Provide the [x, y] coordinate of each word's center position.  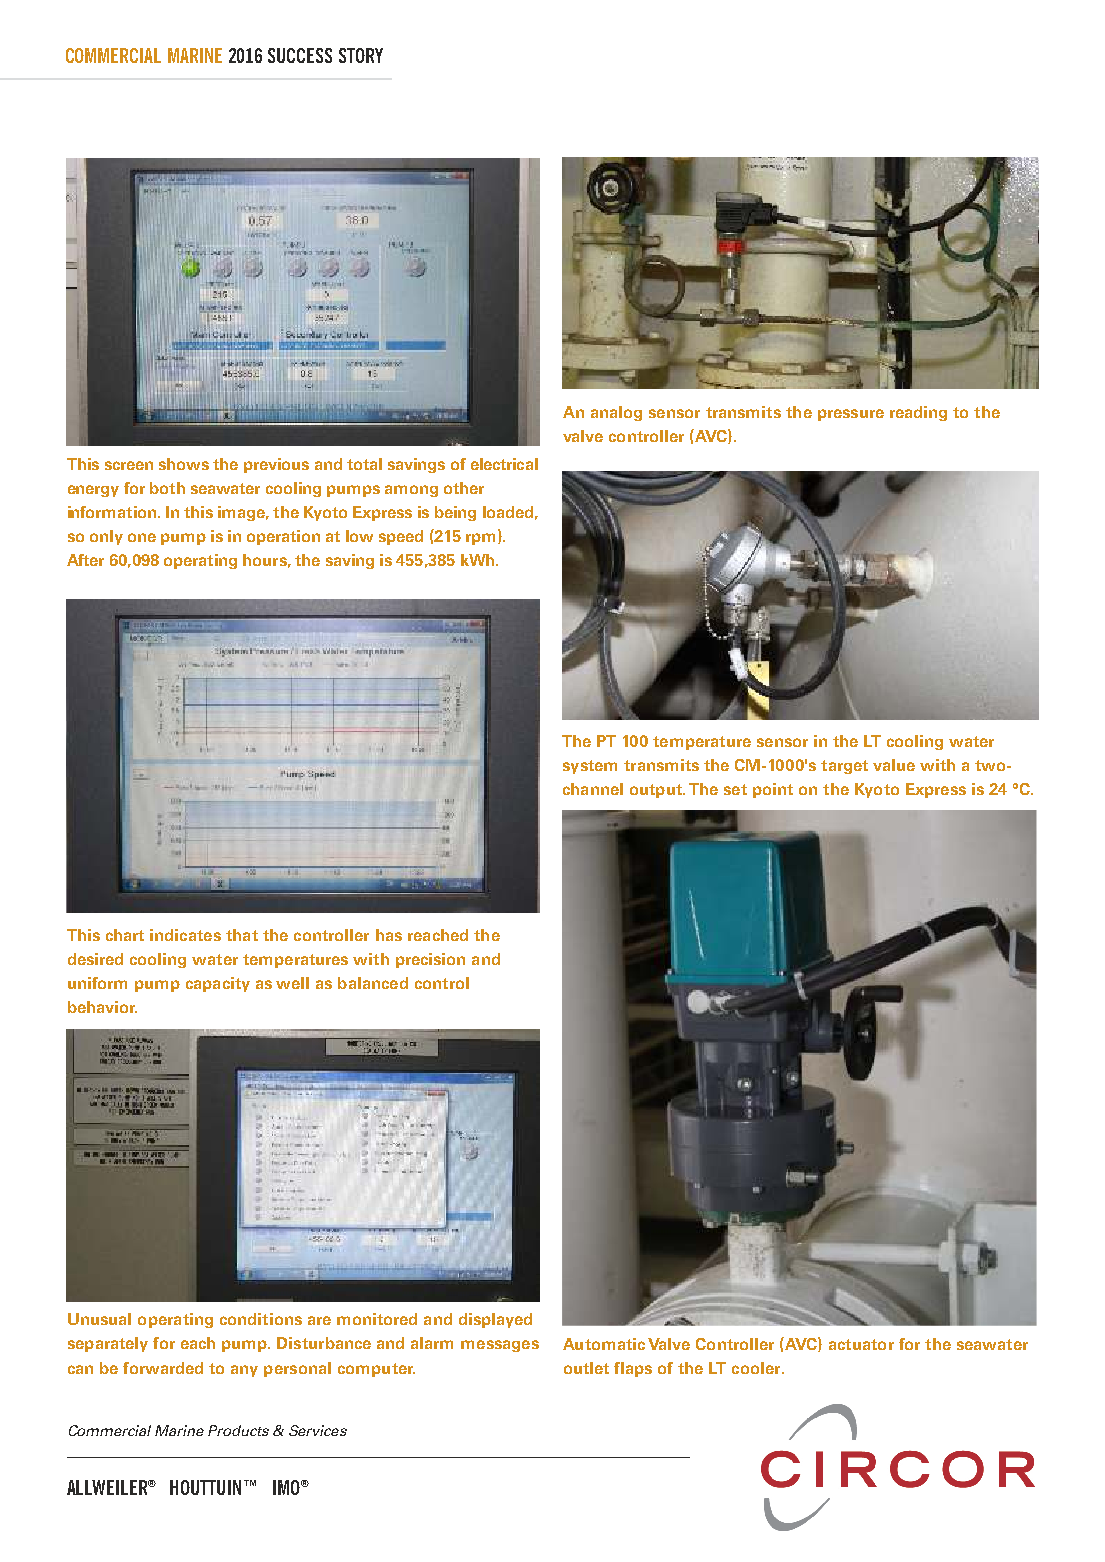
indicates [185, 935]
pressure [851, 415]
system [590, 767]
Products [238, 1430]
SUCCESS [300, 55]
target [844, 767]
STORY [361, 55]
